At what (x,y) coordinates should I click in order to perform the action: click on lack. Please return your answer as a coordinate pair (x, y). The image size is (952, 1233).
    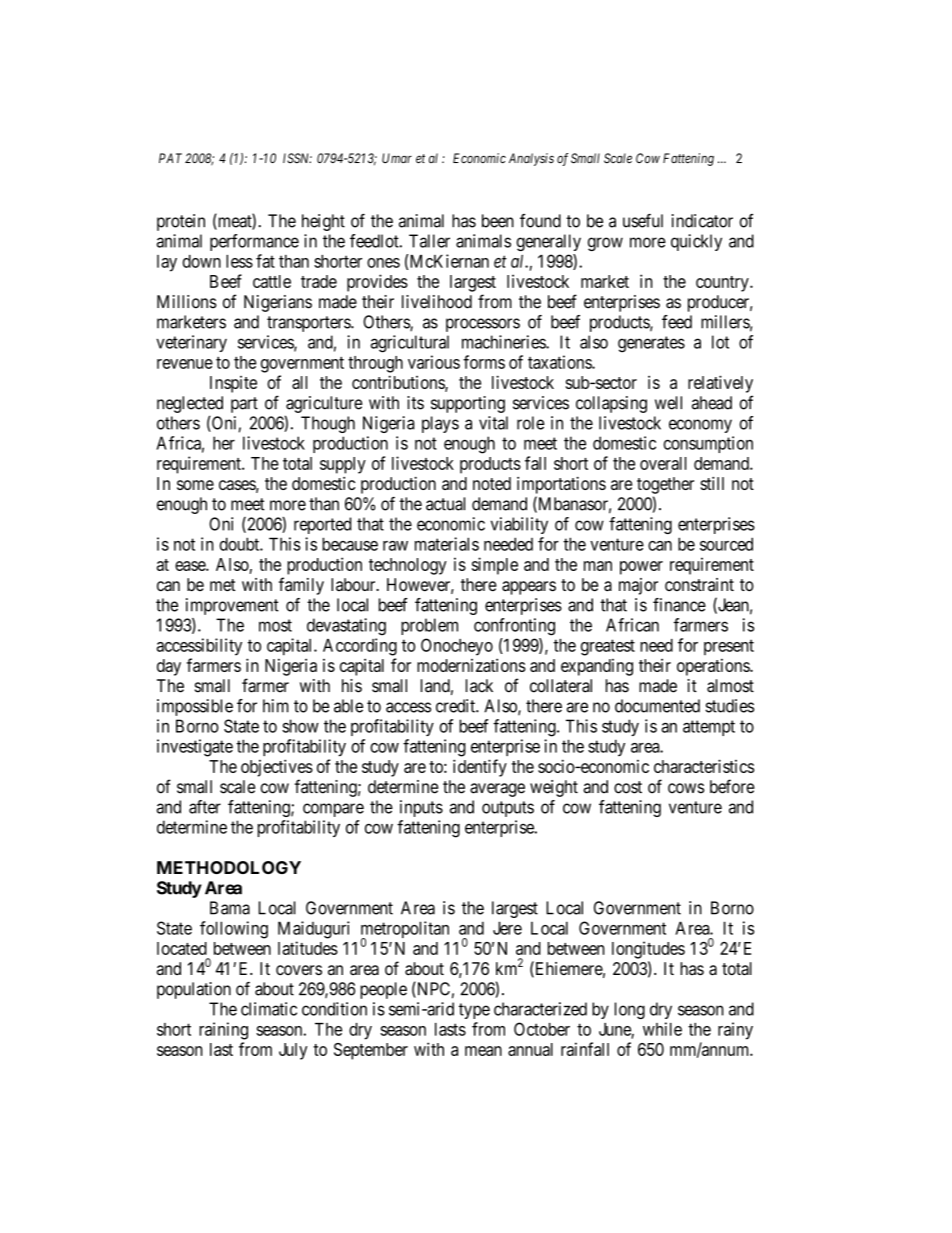
    Looking at the image, I should click on (479, 686).
